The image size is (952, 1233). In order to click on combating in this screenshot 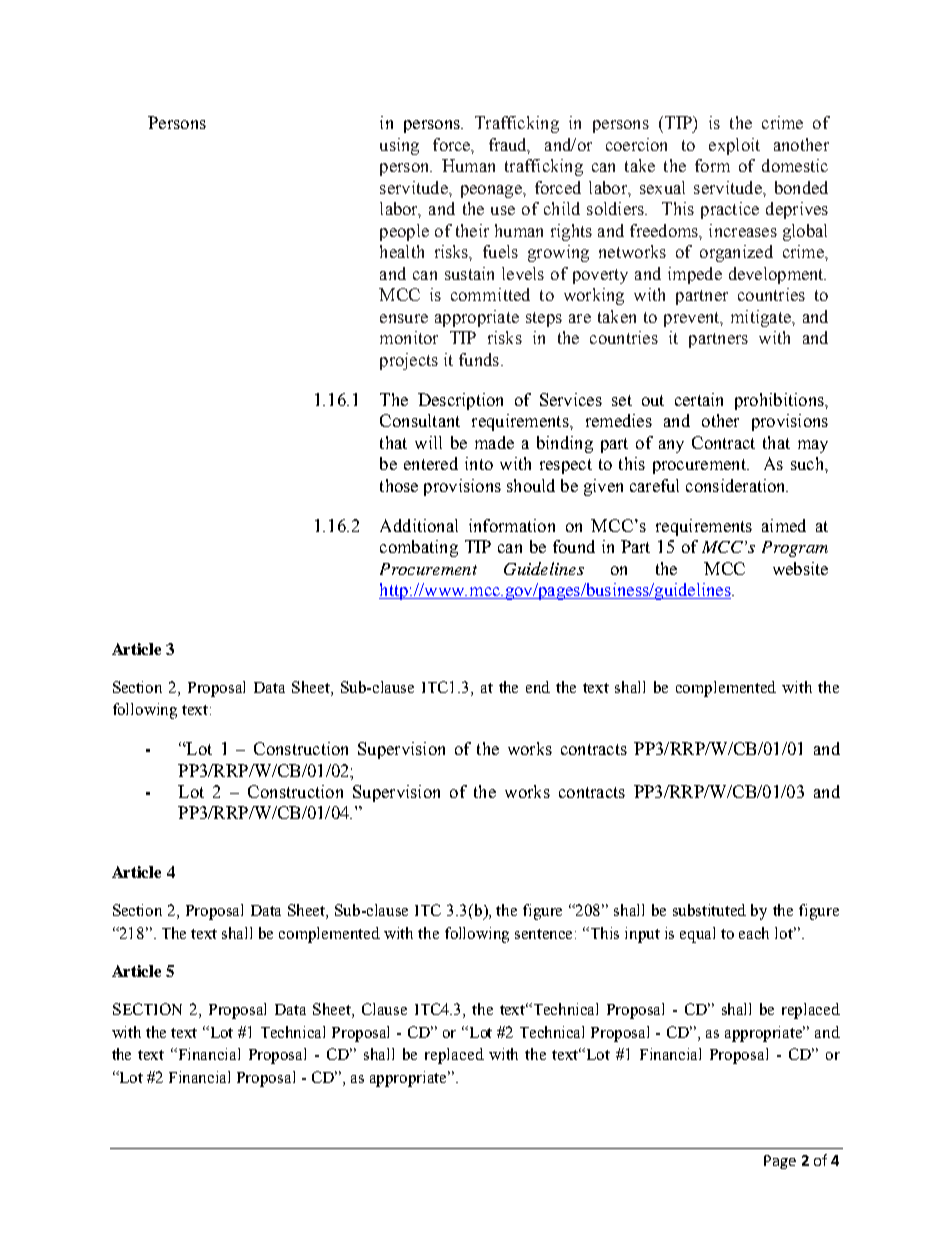, I will do `click(419, 548)`.
